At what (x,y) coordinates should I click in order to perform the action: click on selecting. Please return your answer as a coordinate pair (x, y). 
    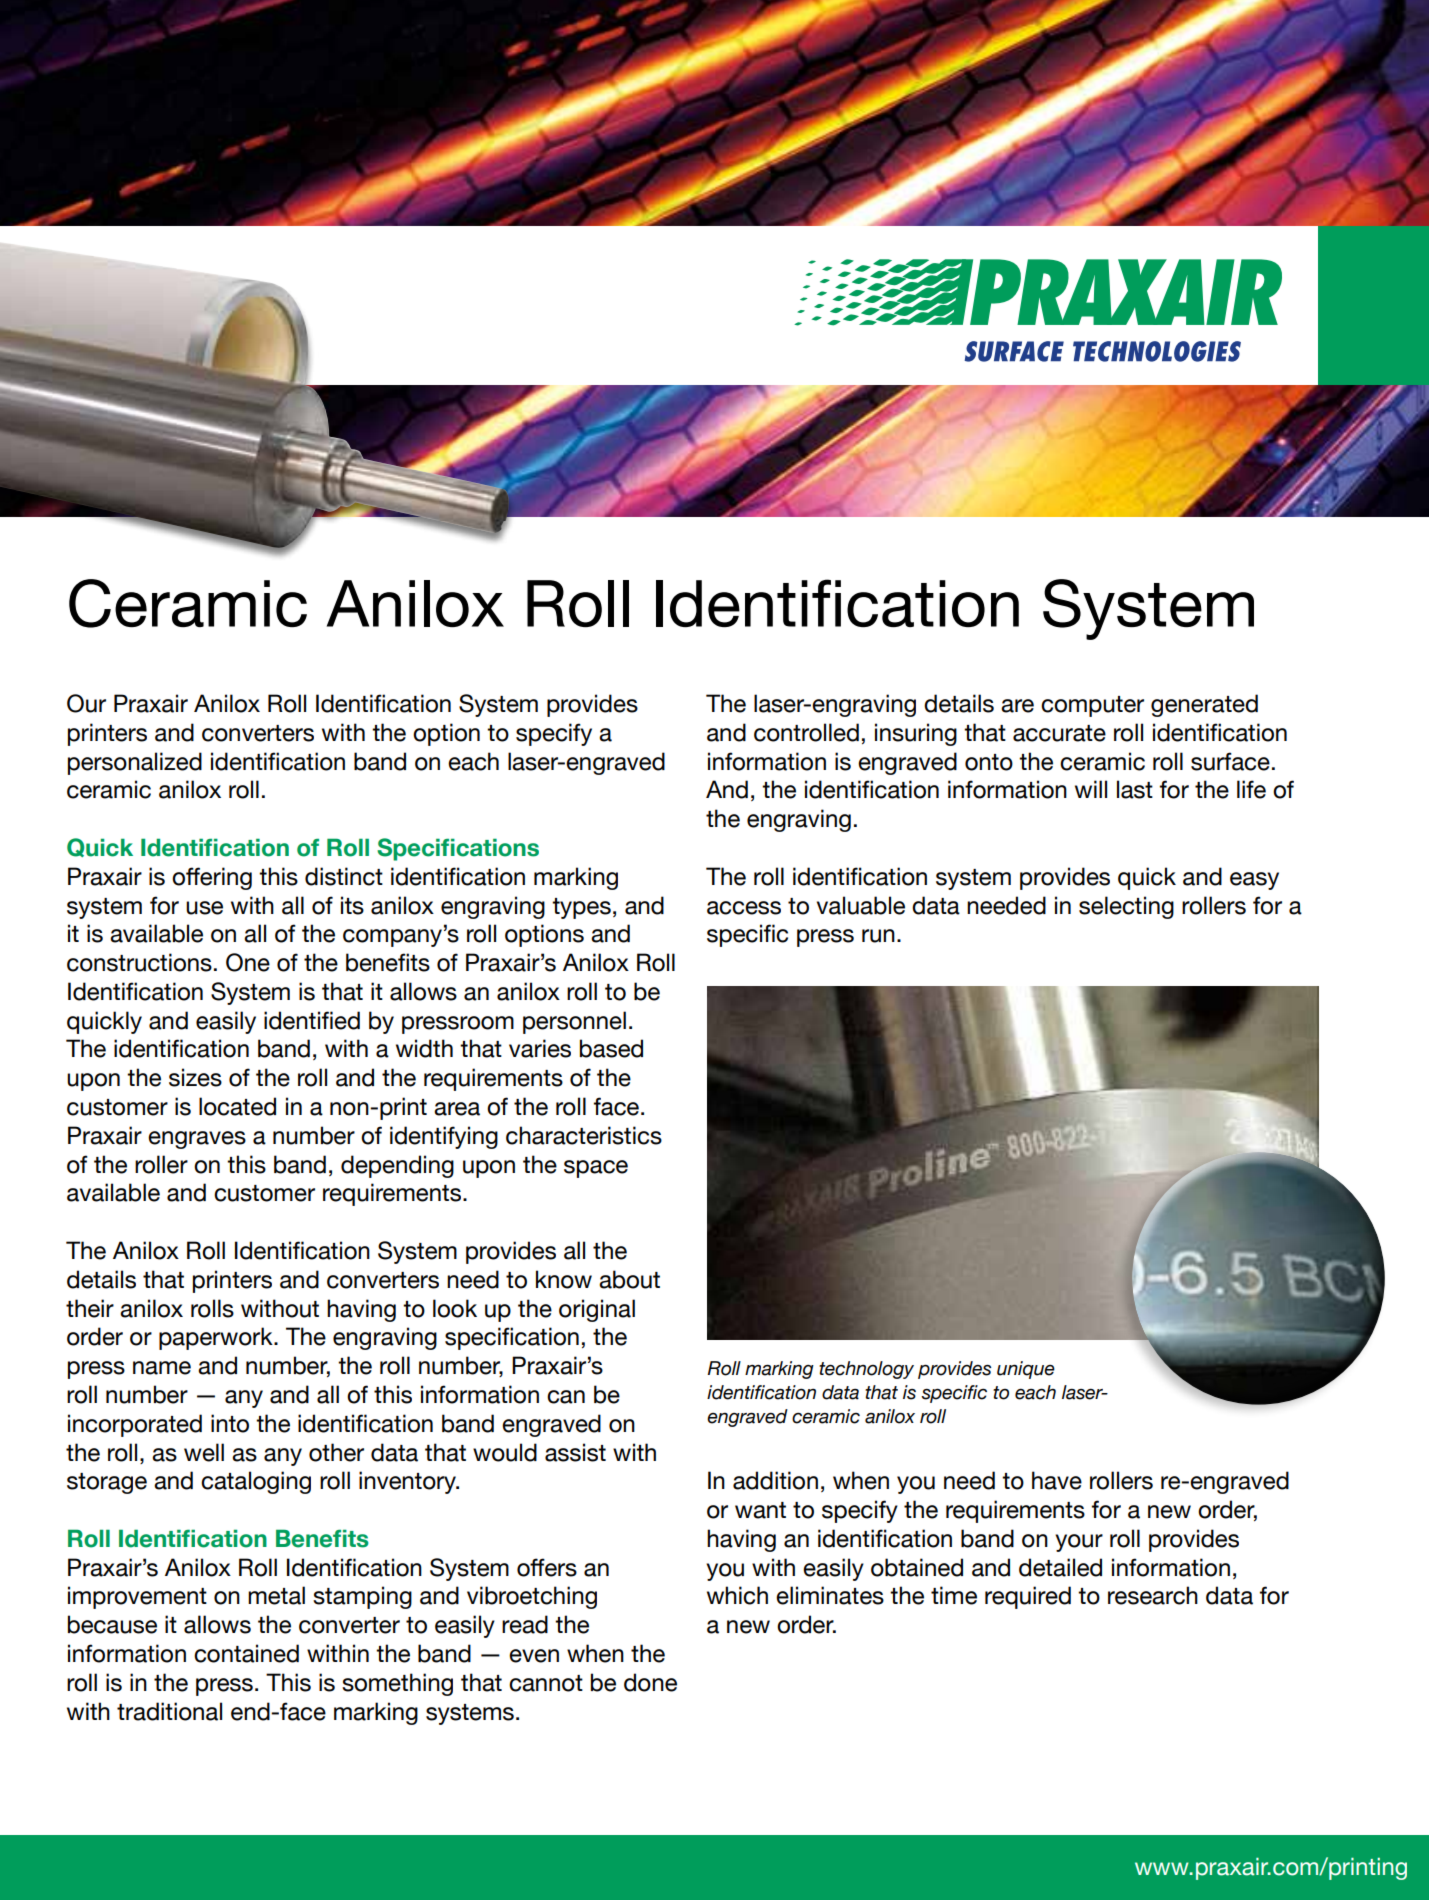
    Looking at the image, I should click on (1126, 907).
